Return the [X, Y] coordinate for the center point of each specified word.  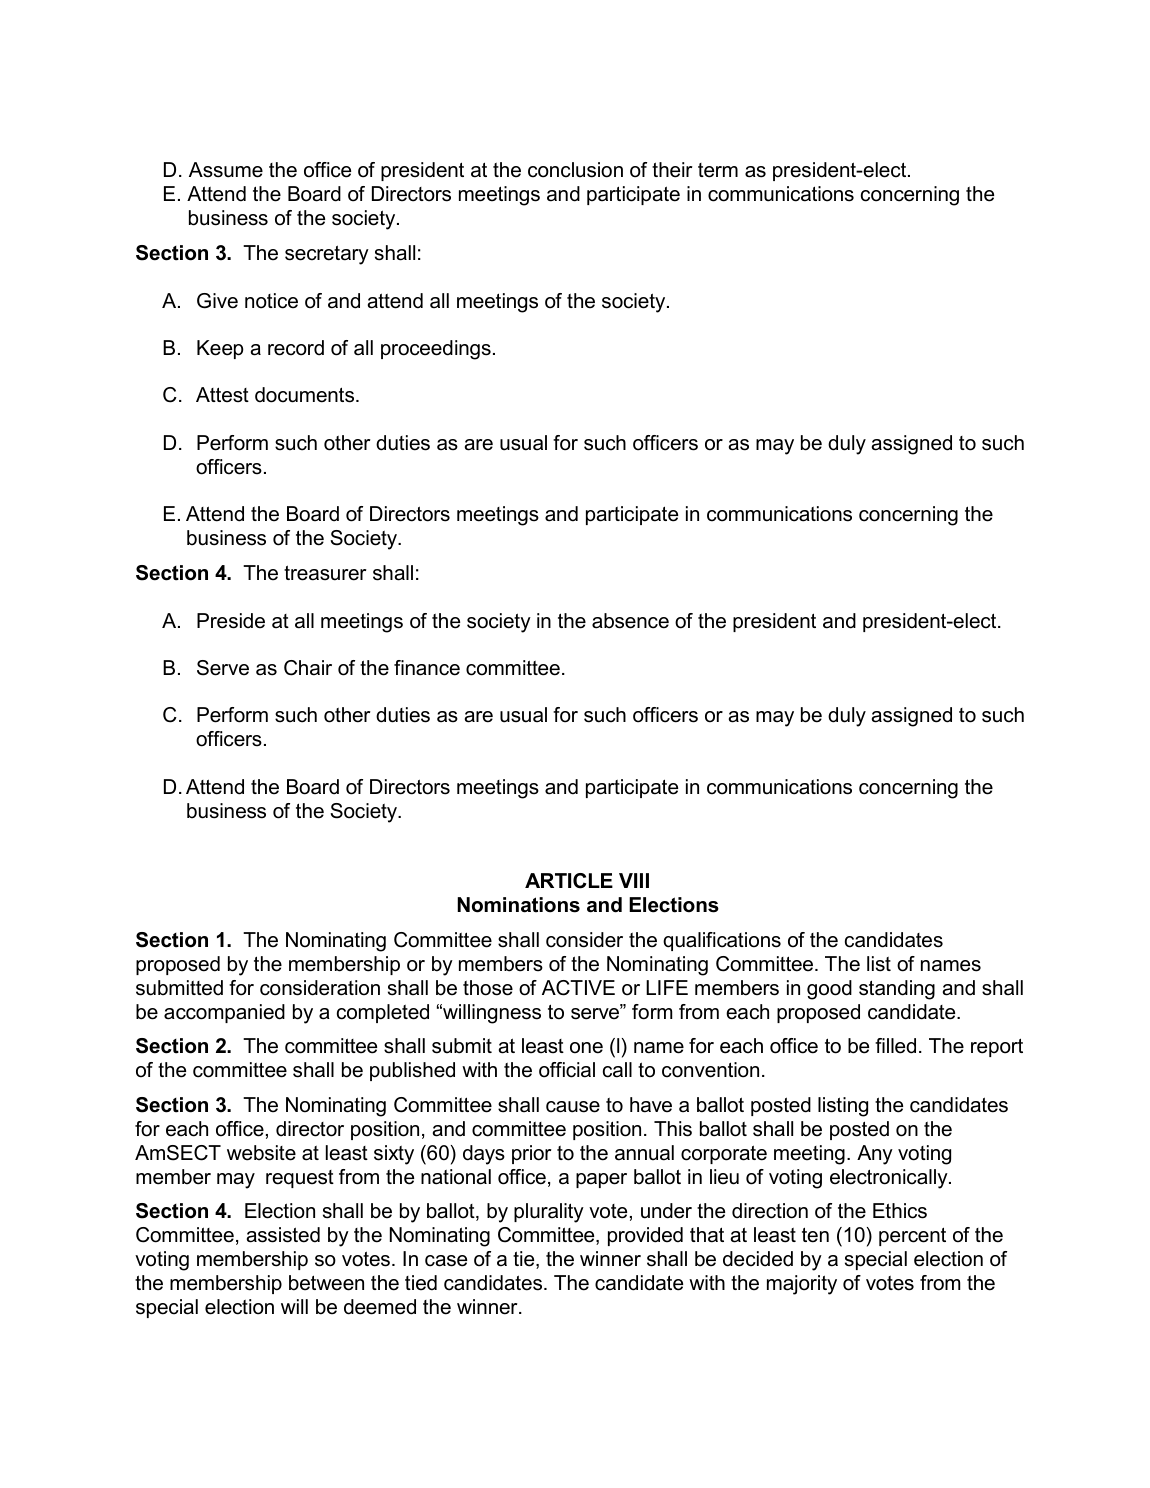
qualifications [722, 941]
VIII [634, 880]
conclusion [575, 170]
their [672, 170]
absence [630, 621]
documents [306, 395]
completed [383, 1013]
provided [645, 1236]
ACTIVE [578, 988]
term [718, 170]
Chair [308, 668]
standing [897, 990]
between [326, 1283]
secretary [327, 255]
